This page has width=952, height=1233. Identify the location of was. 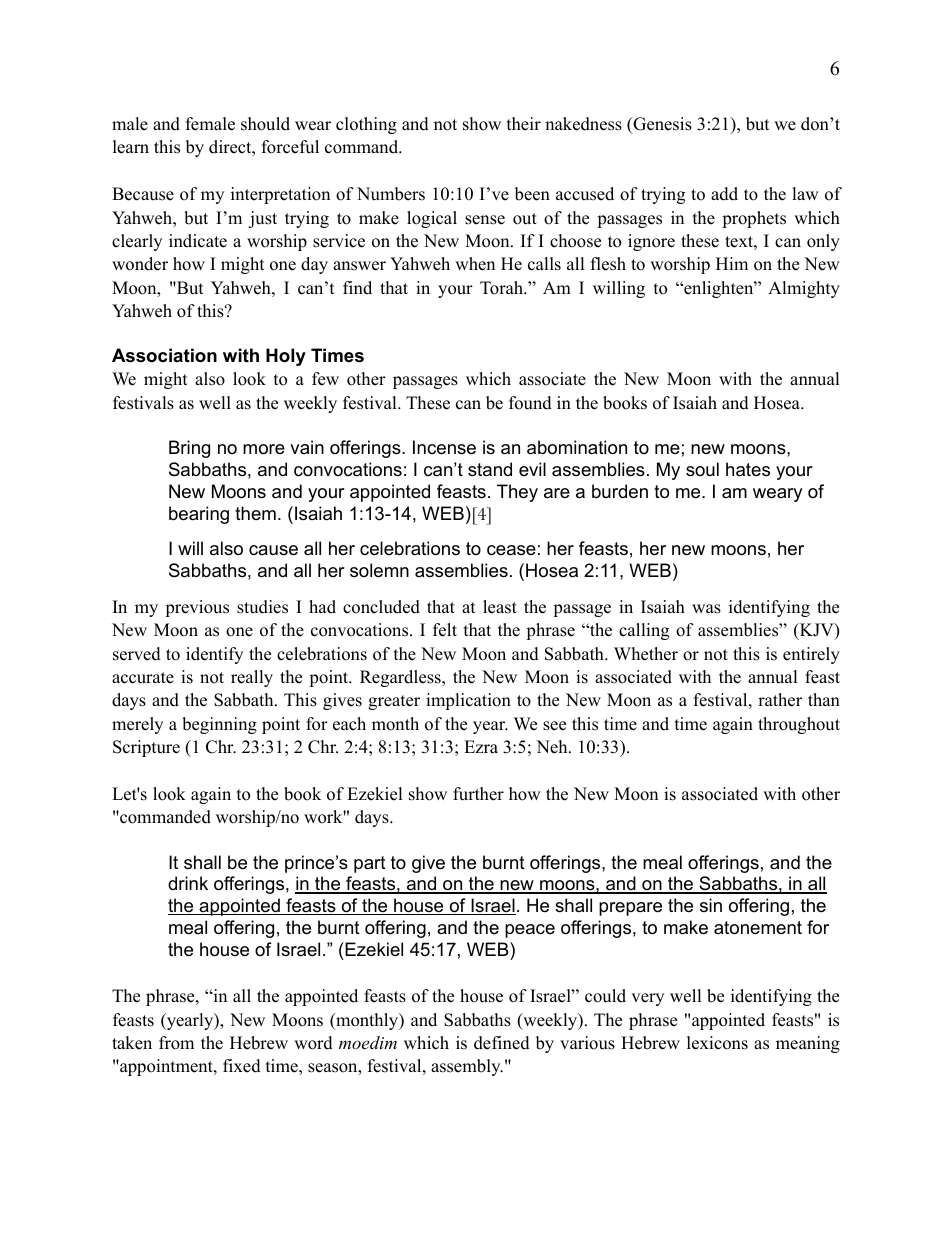
(706, 609).
